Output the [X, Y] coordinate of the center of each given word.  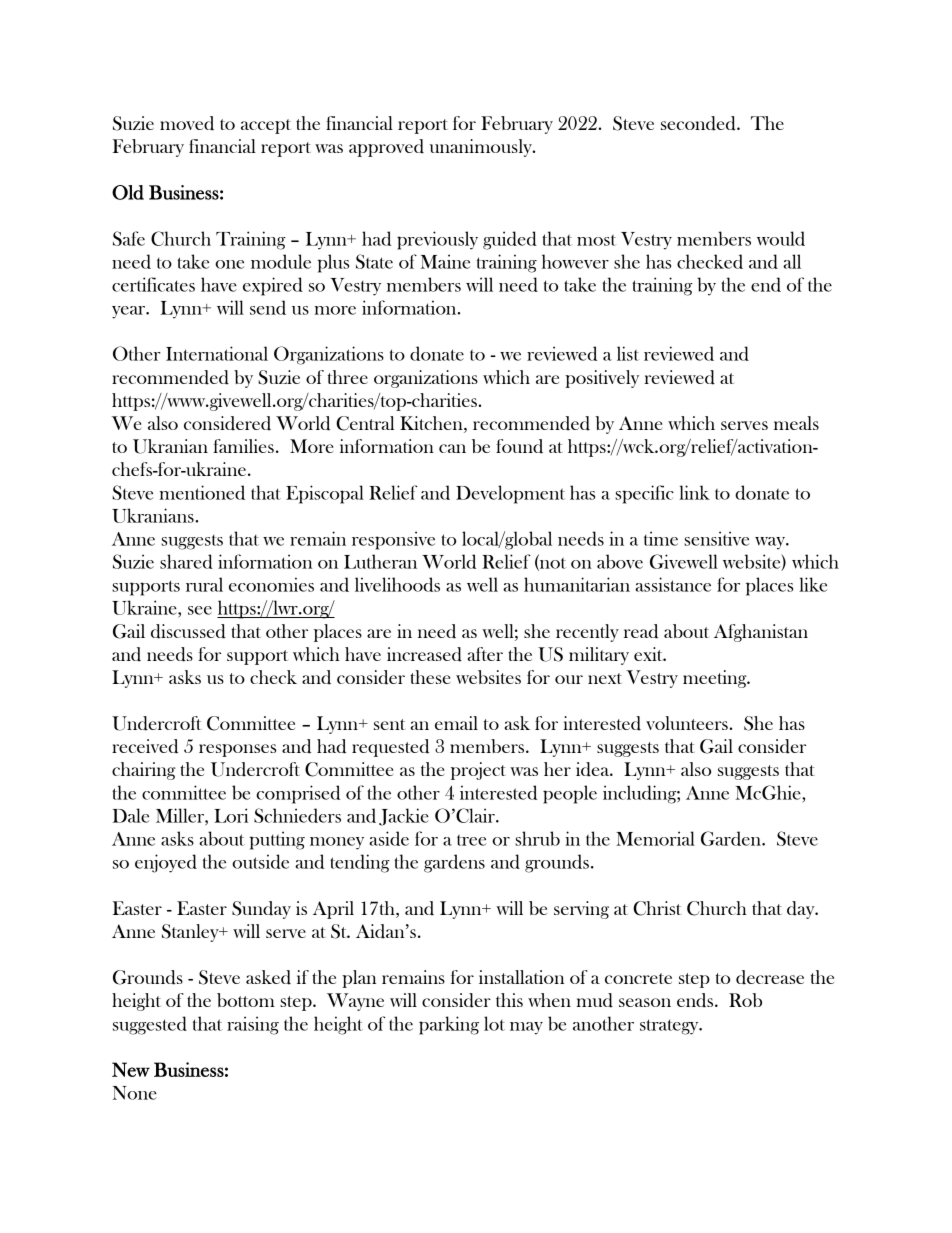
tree [471, 840]
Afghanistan [761, 633]
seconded [699, 123]
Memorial [655, 838]
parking [449, 1025]
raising [253, 1025]
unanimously [482, 148]
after [485, 654]
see [200, 610]
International [217, 353]
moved [187, 123]
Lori [231, 815]
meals [796, 423]
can [452, 448]
